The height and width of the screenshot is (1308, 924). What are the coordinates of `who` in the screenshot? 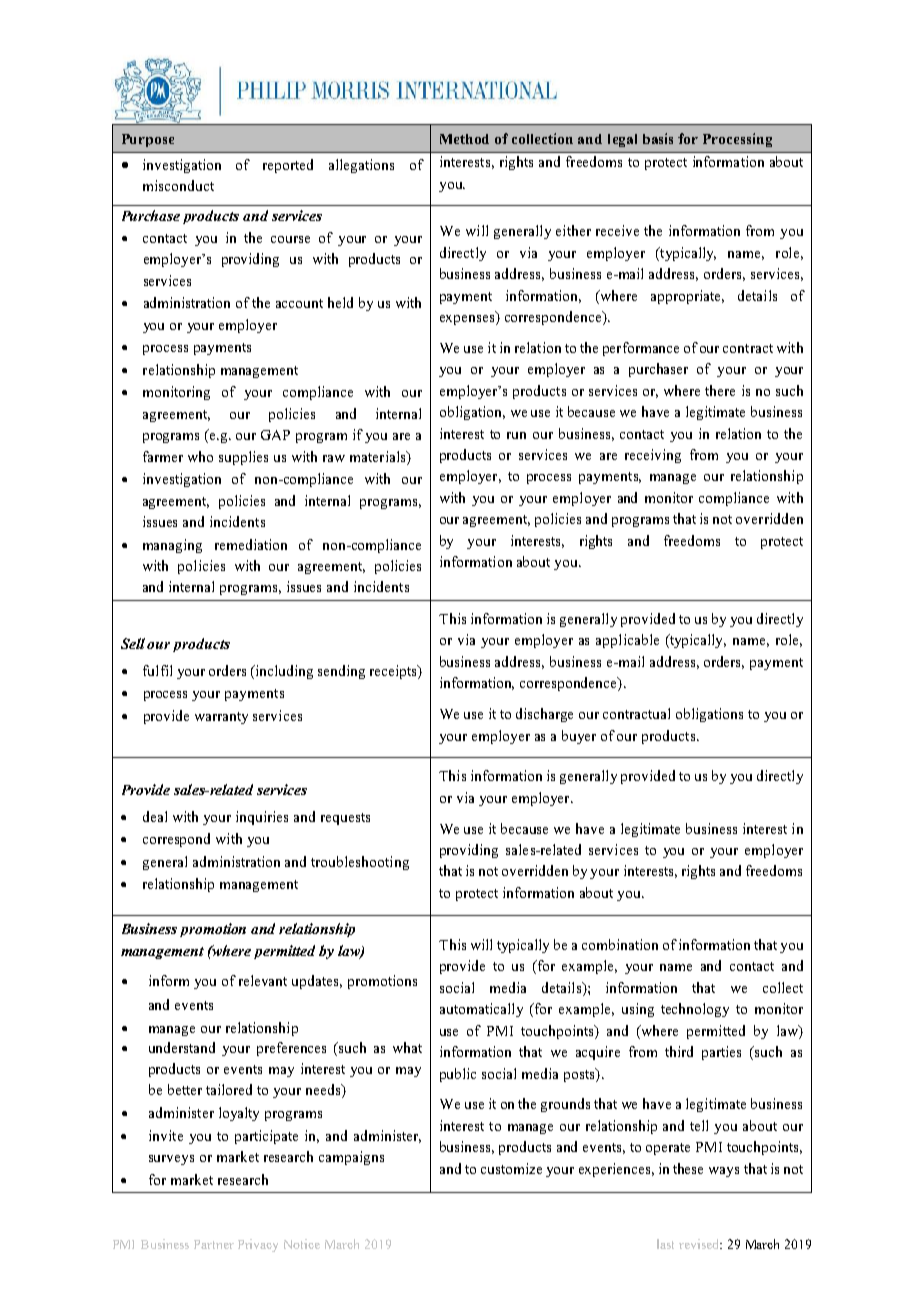 It's located at (200, 456).
